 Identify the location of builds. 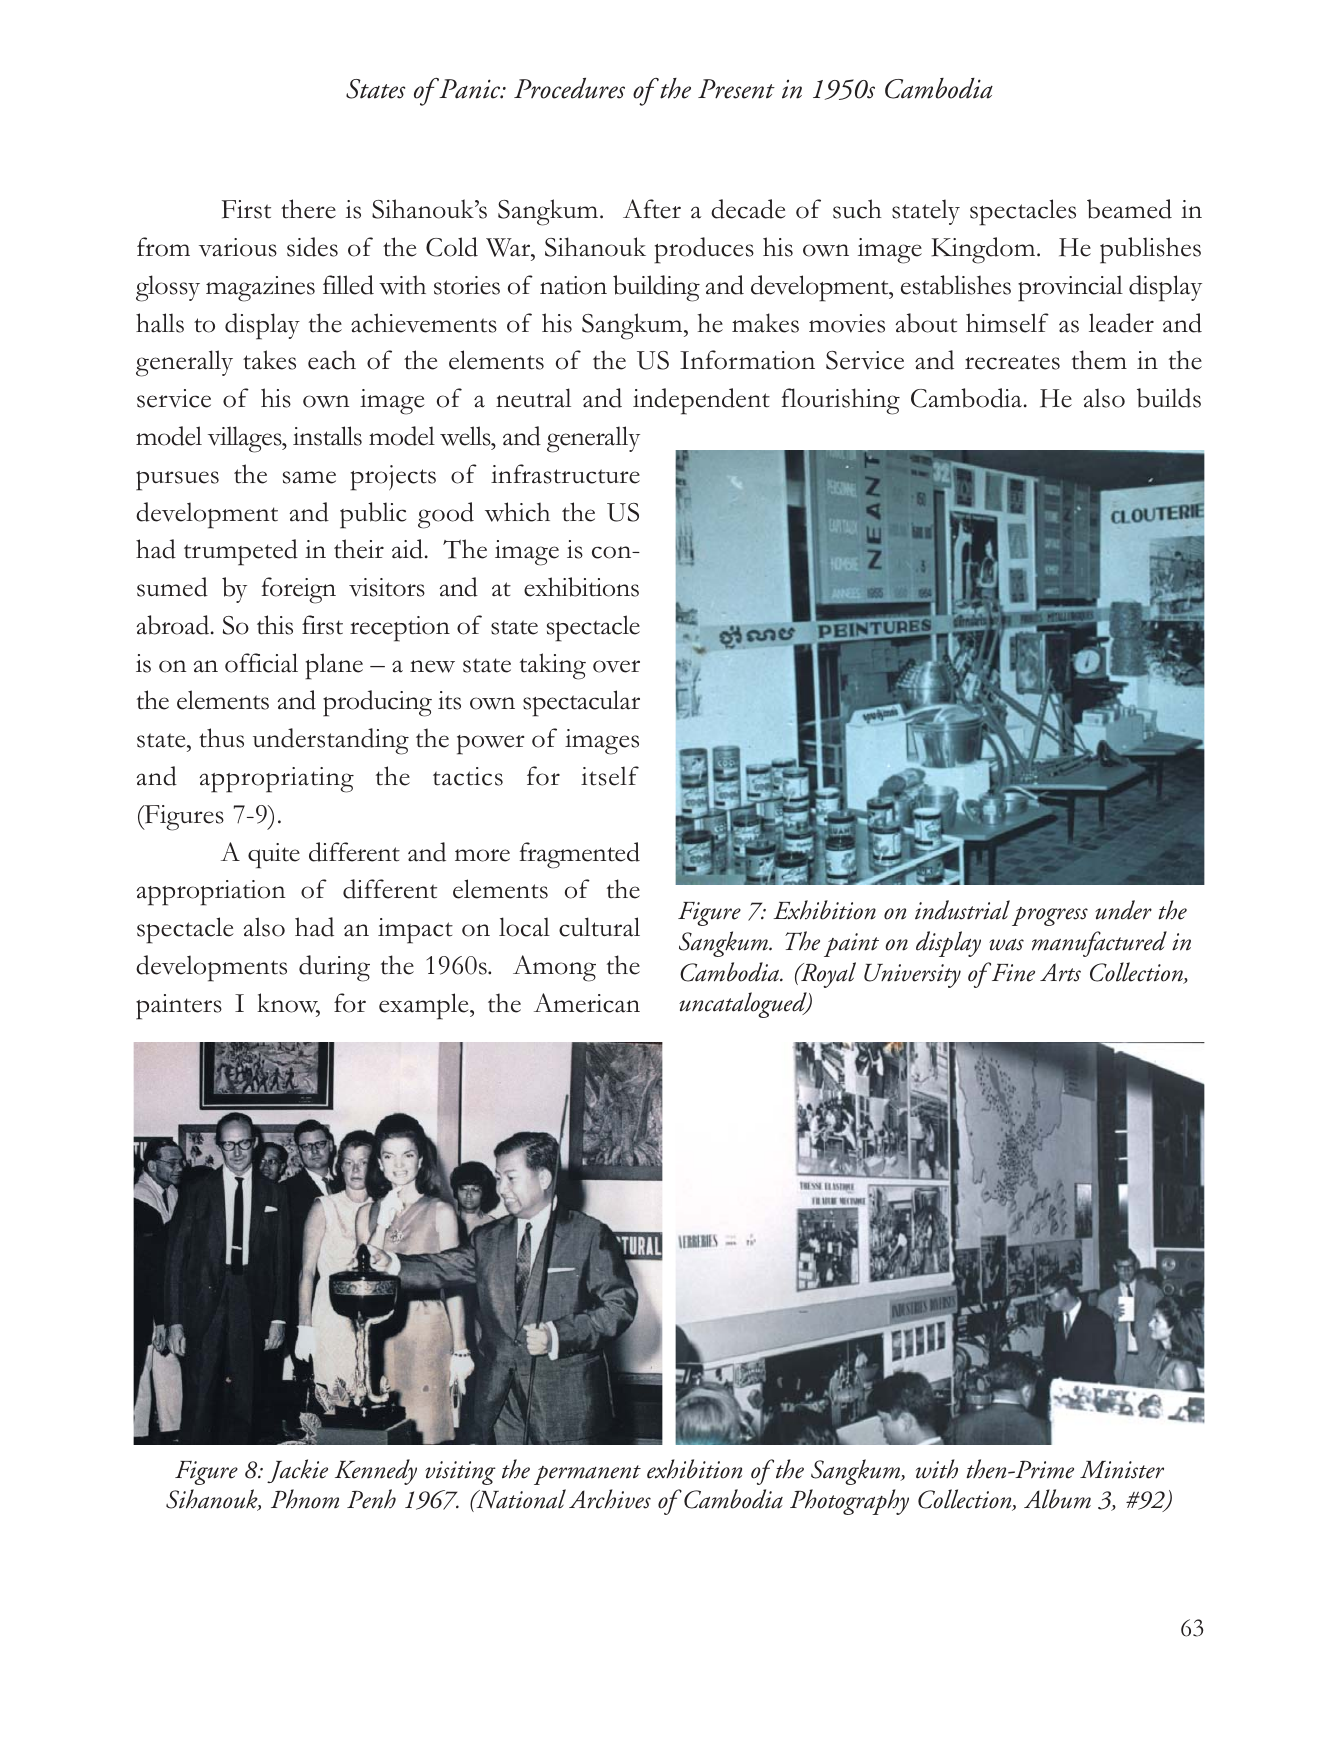
(1169, 398).
